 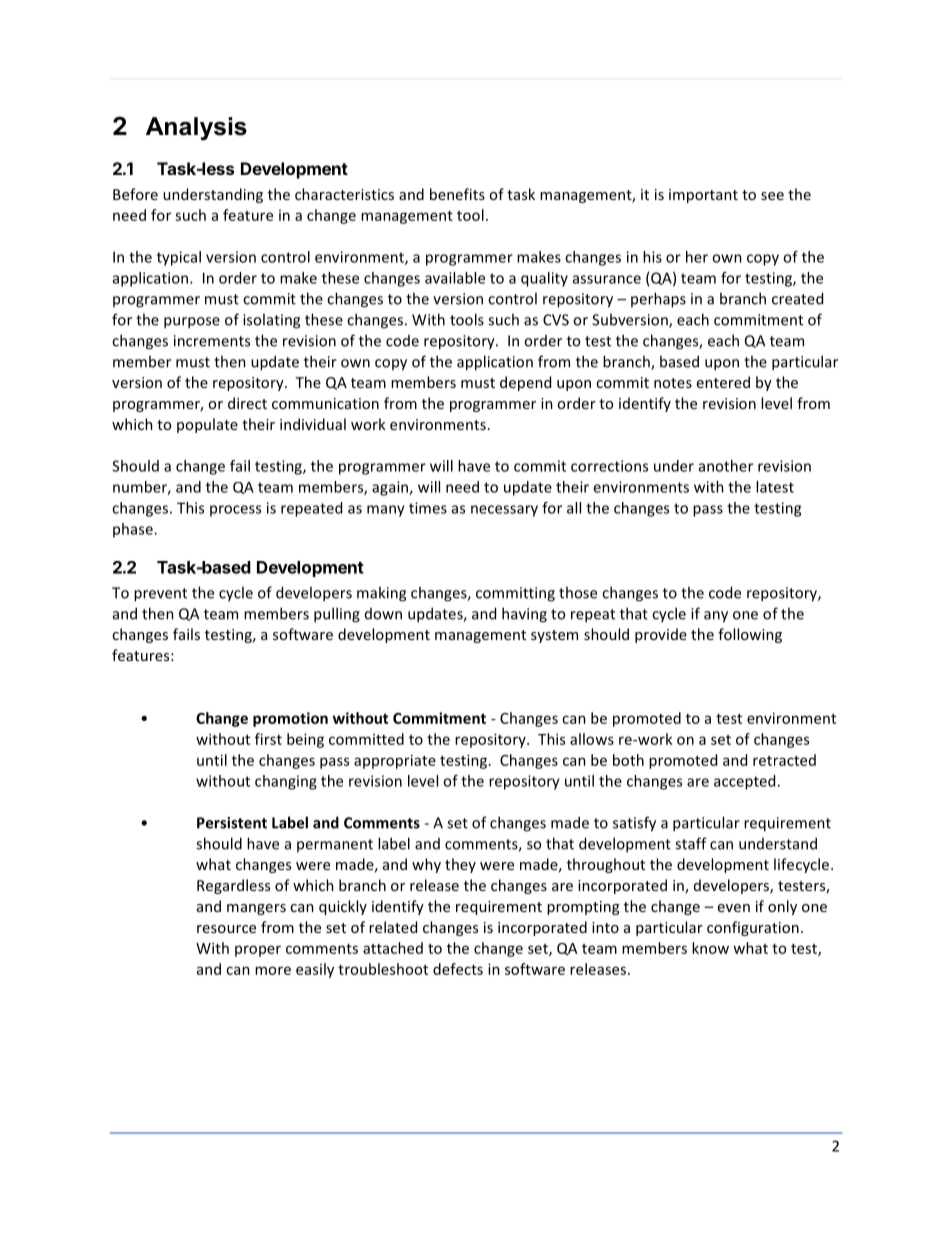 I want to click on depend, so click(x=525, y=383).
